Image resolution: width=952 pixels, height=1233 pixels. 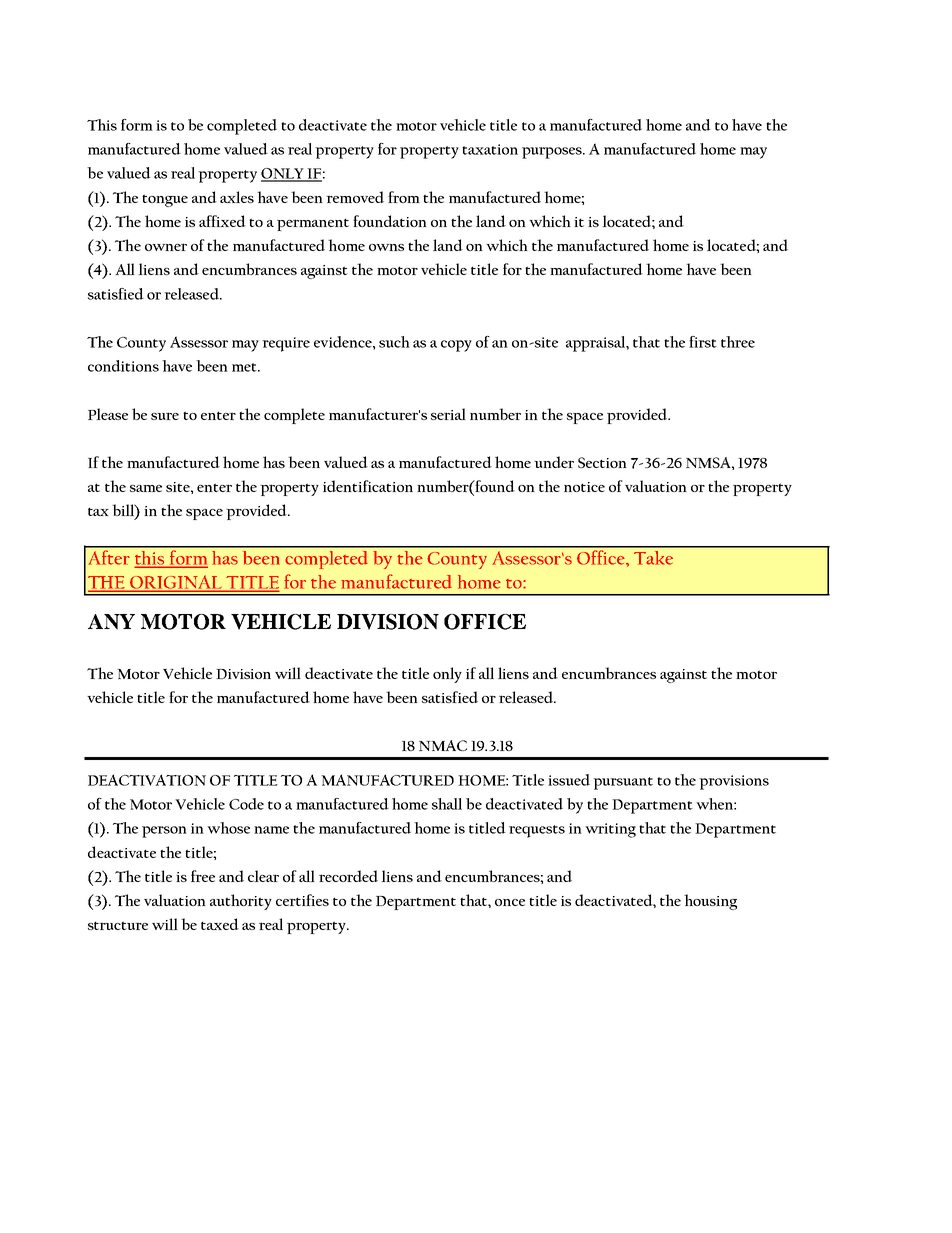 I want to click on from, so click(x=404, y=197).
